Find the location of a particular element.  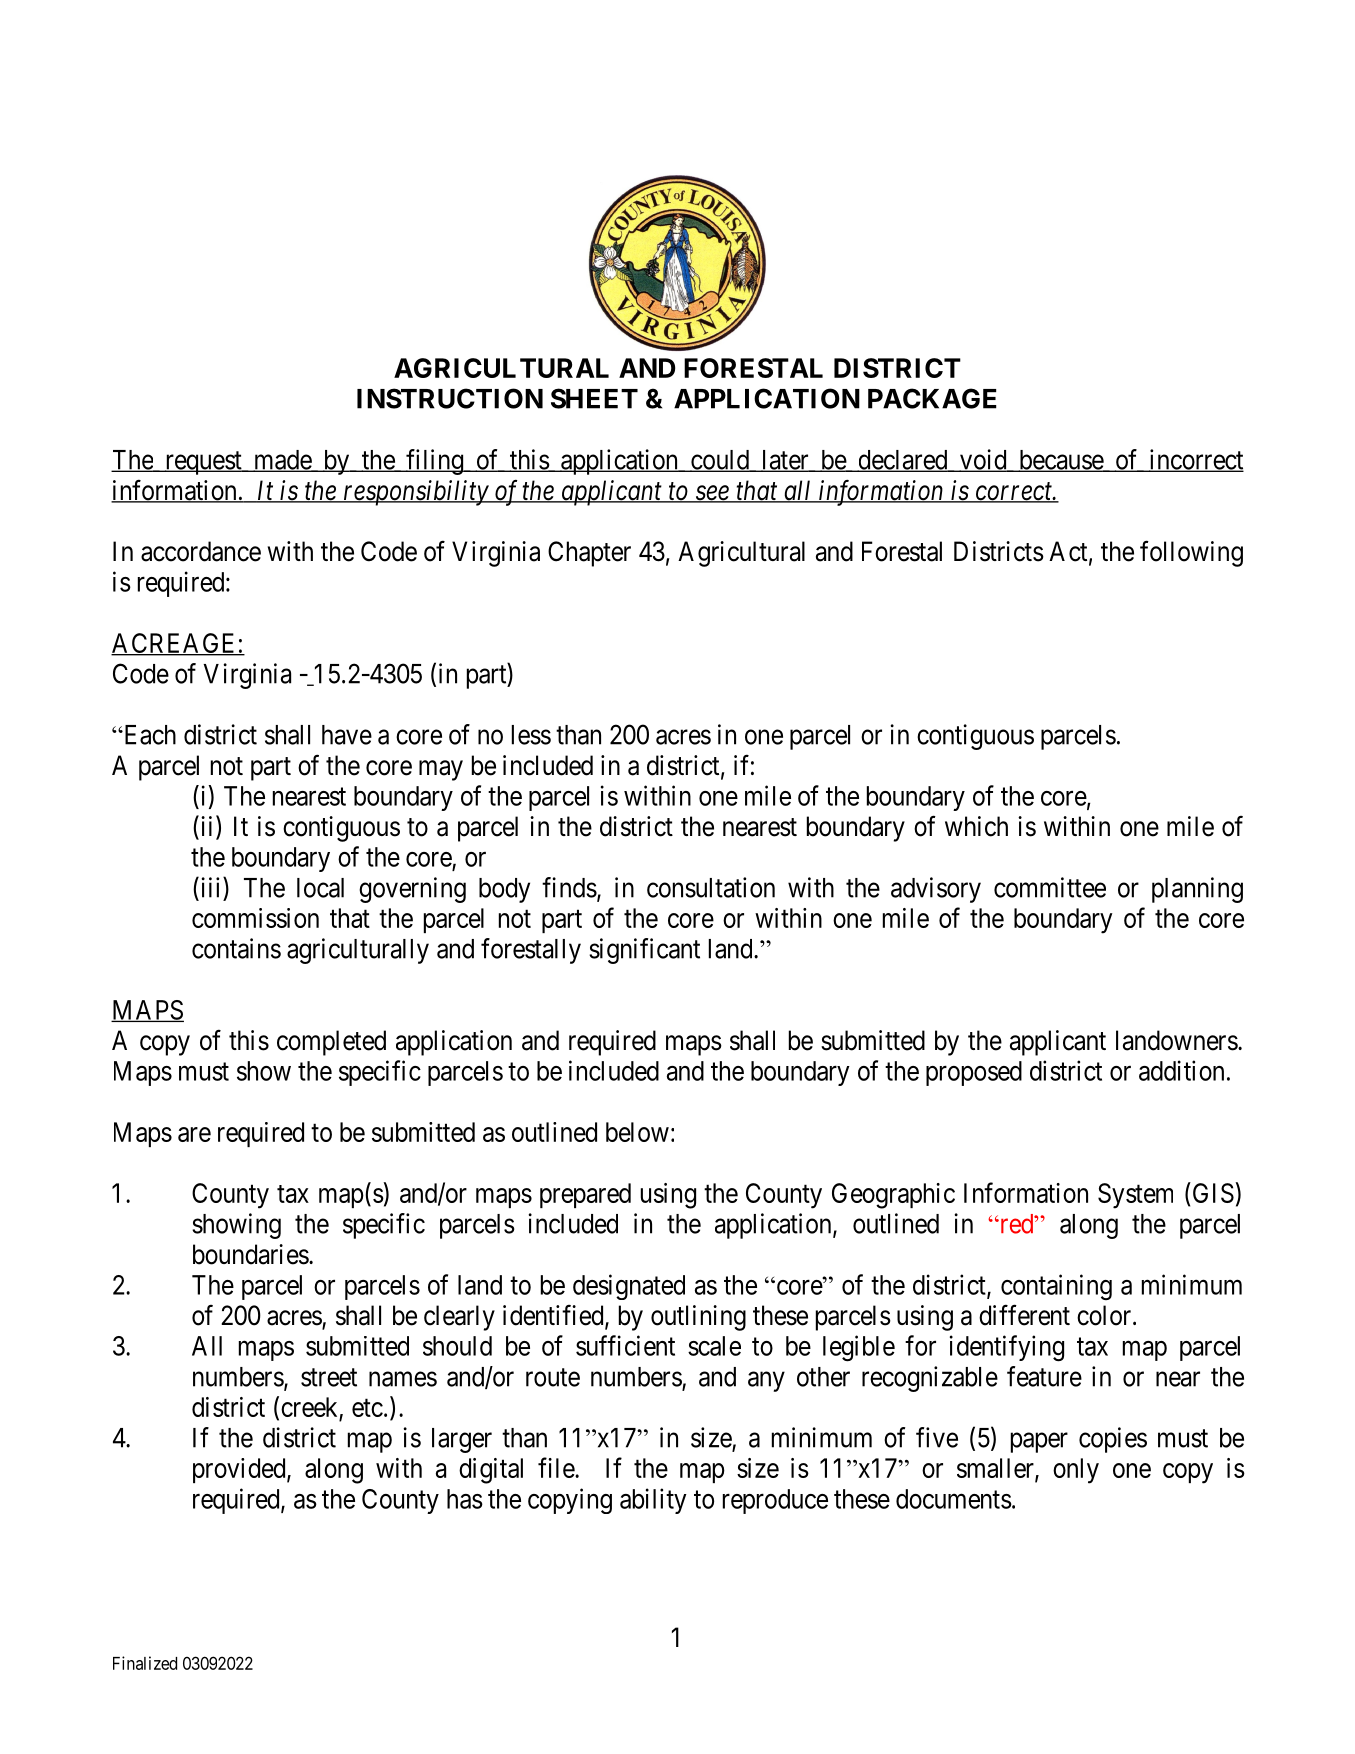

ability is located at coordinates (653, 1501).
